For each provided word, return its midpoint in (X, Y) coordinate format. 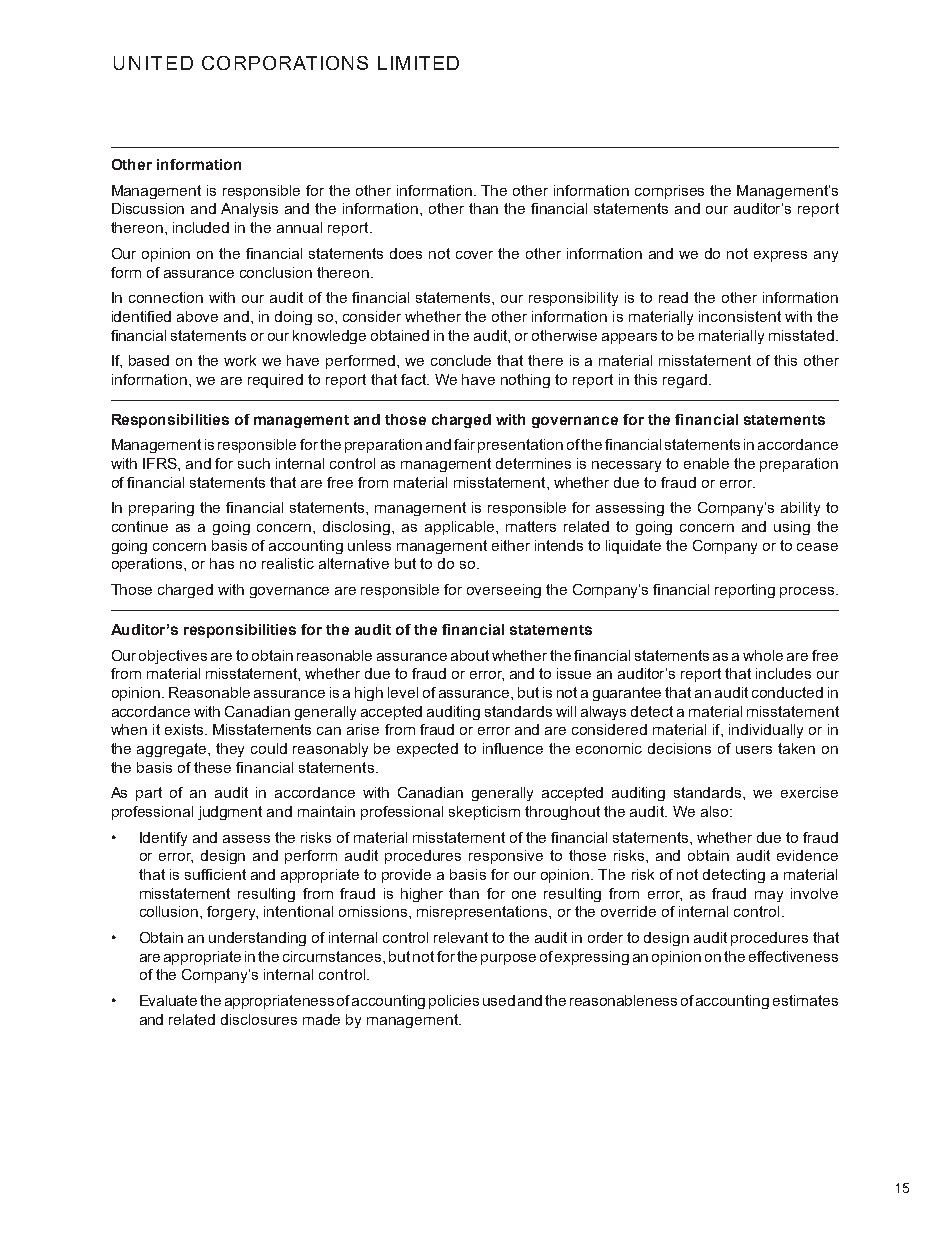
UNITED (153, 63)
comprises (669, 192)
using (792, 528)
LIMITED (418, 63)
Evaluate (168, 1000)
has (222, 563)
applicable (461, 528)
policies (454, 1002)
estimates (805, 1000)
